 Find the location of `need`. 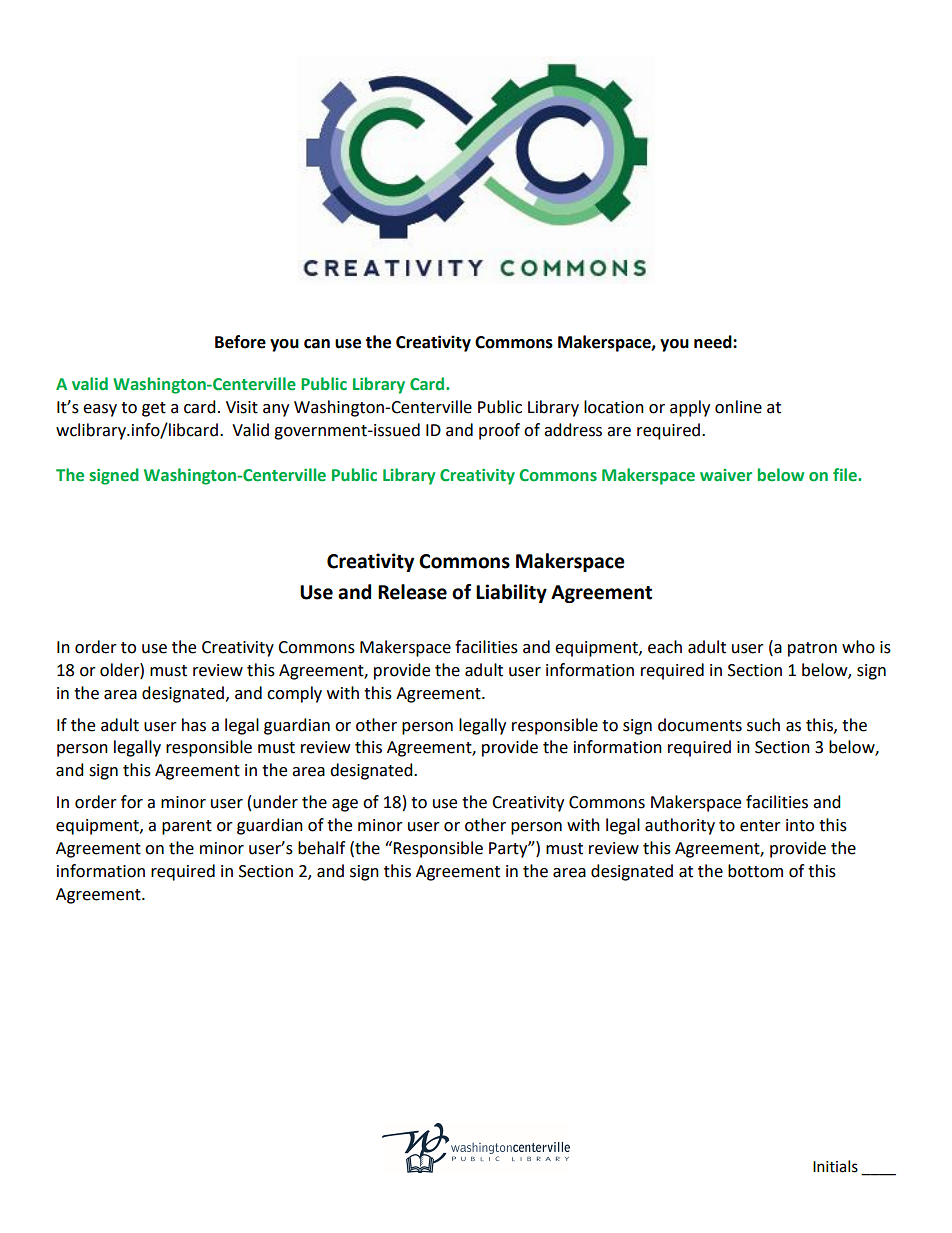

need is located at coordinates (714, 342).
